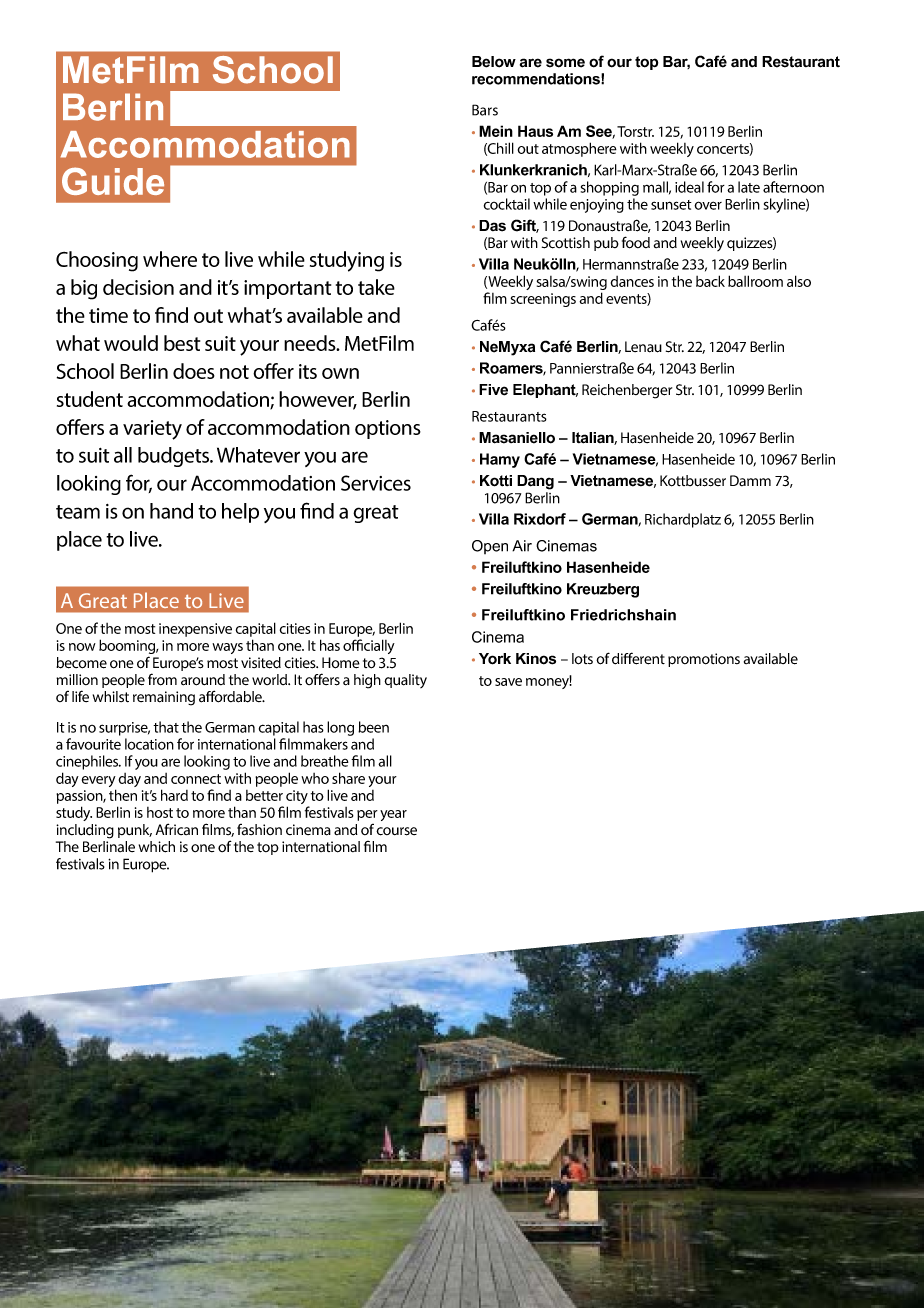 Image resolution: width=924 pixels, height=1308 pixels. What do you see at coordinates (177, 829) in the document?
I see `African` at bounding box center [177, 829].
